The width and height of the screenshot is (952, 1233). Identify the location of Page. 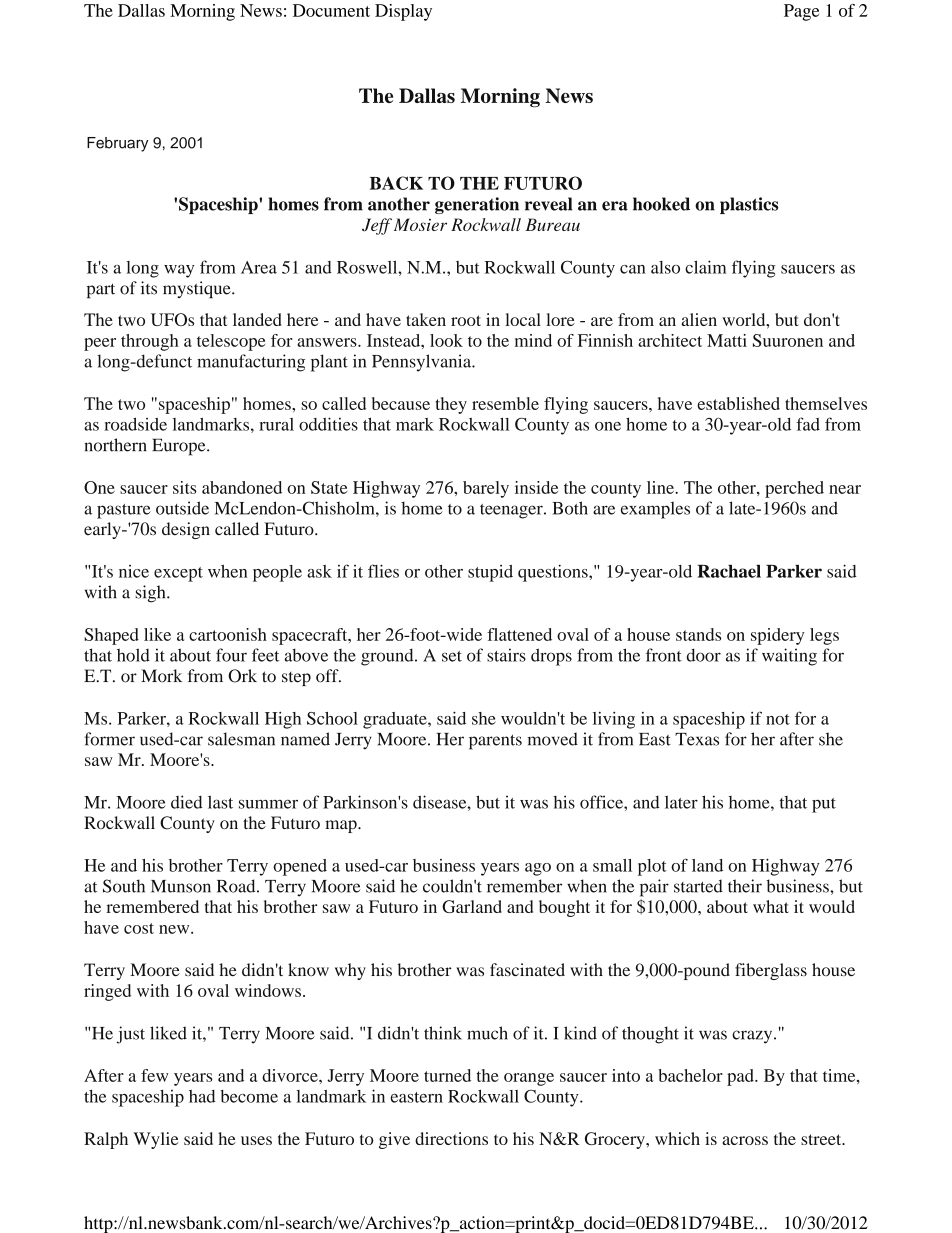
(801, 12).
